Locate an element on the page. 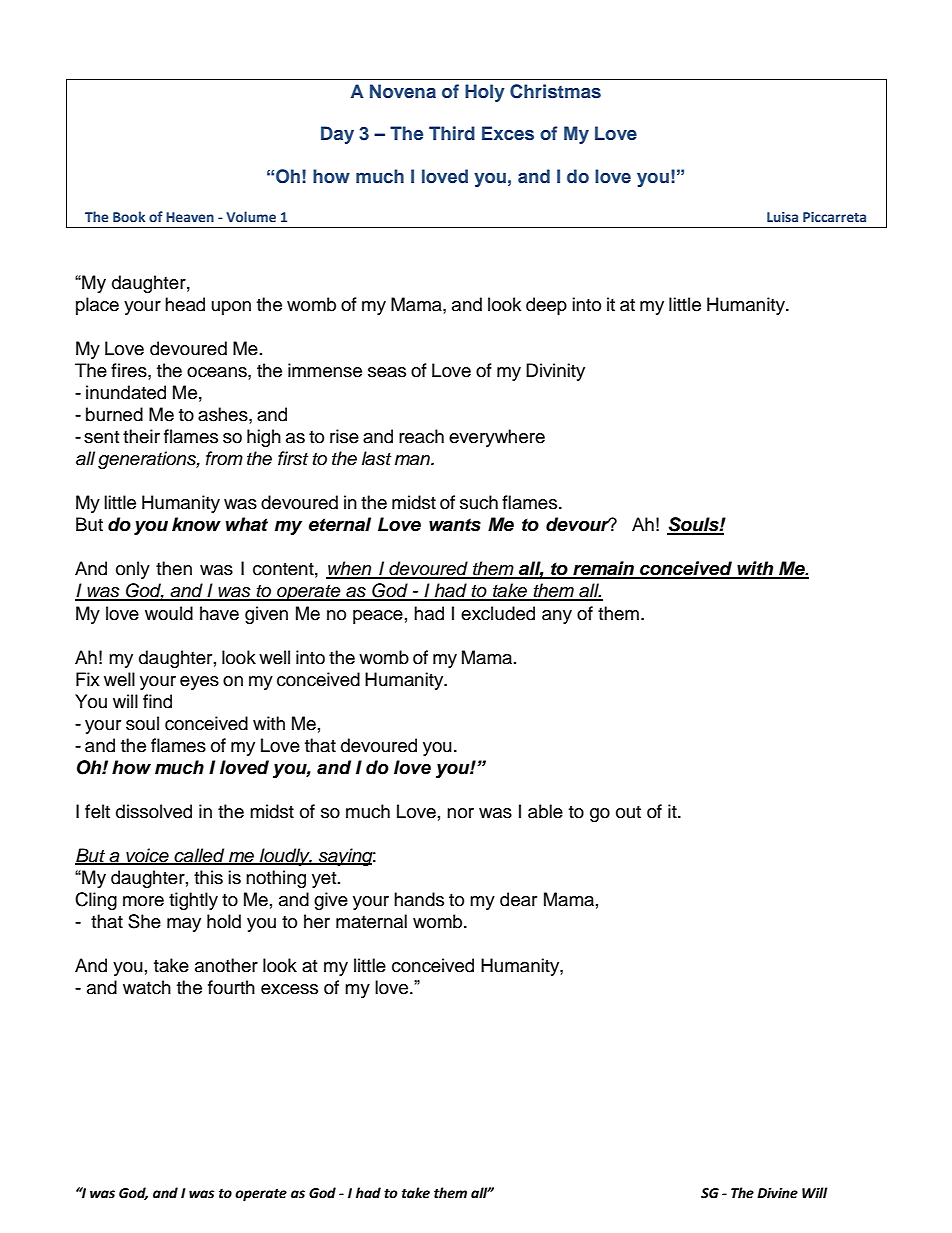 The image size is (952, 1233). their is located at coordinates (141, 436).
